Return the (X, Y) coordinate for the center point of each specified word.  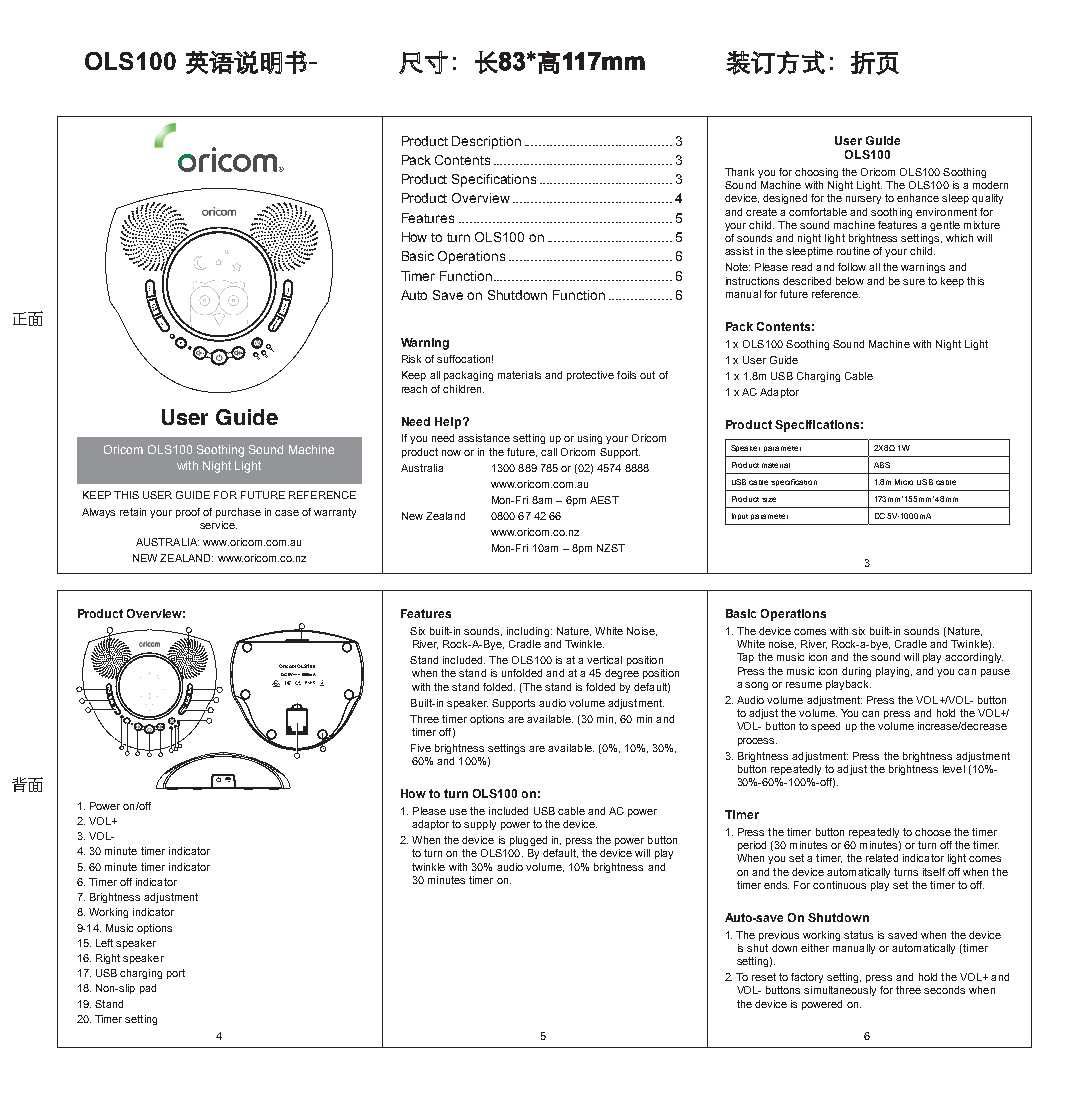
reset (764, 977)
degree (622, 674)
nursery (863, 200)
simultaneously (840, 991)
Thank (739, 172)
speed (825, 727)
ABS (882, 465)
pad (148, 989)
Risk (411, 359)
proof (188, 513)
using (590, 439)
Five (421, 748)
